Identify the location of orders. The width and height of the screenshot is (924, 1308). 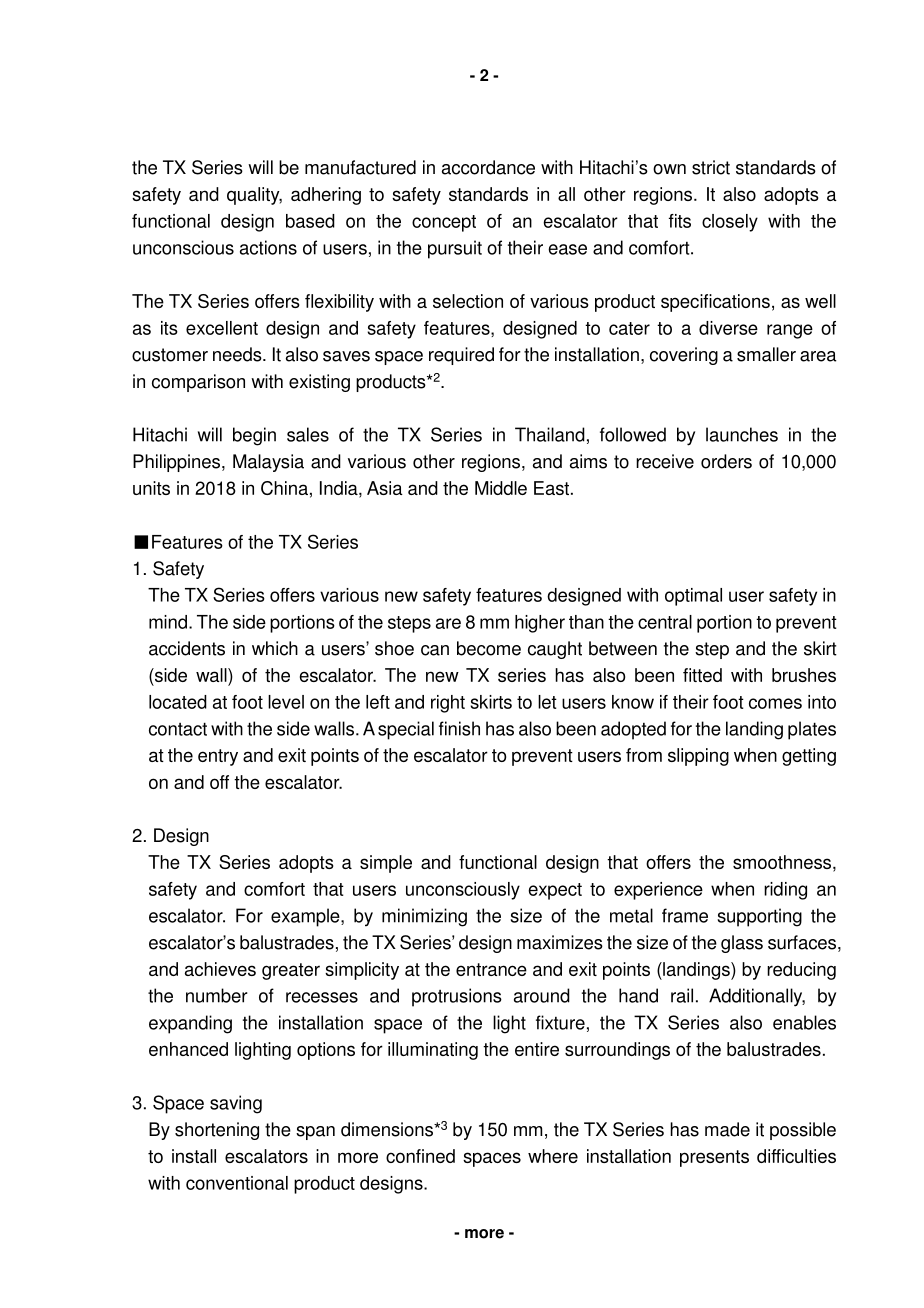
(726, 461).
